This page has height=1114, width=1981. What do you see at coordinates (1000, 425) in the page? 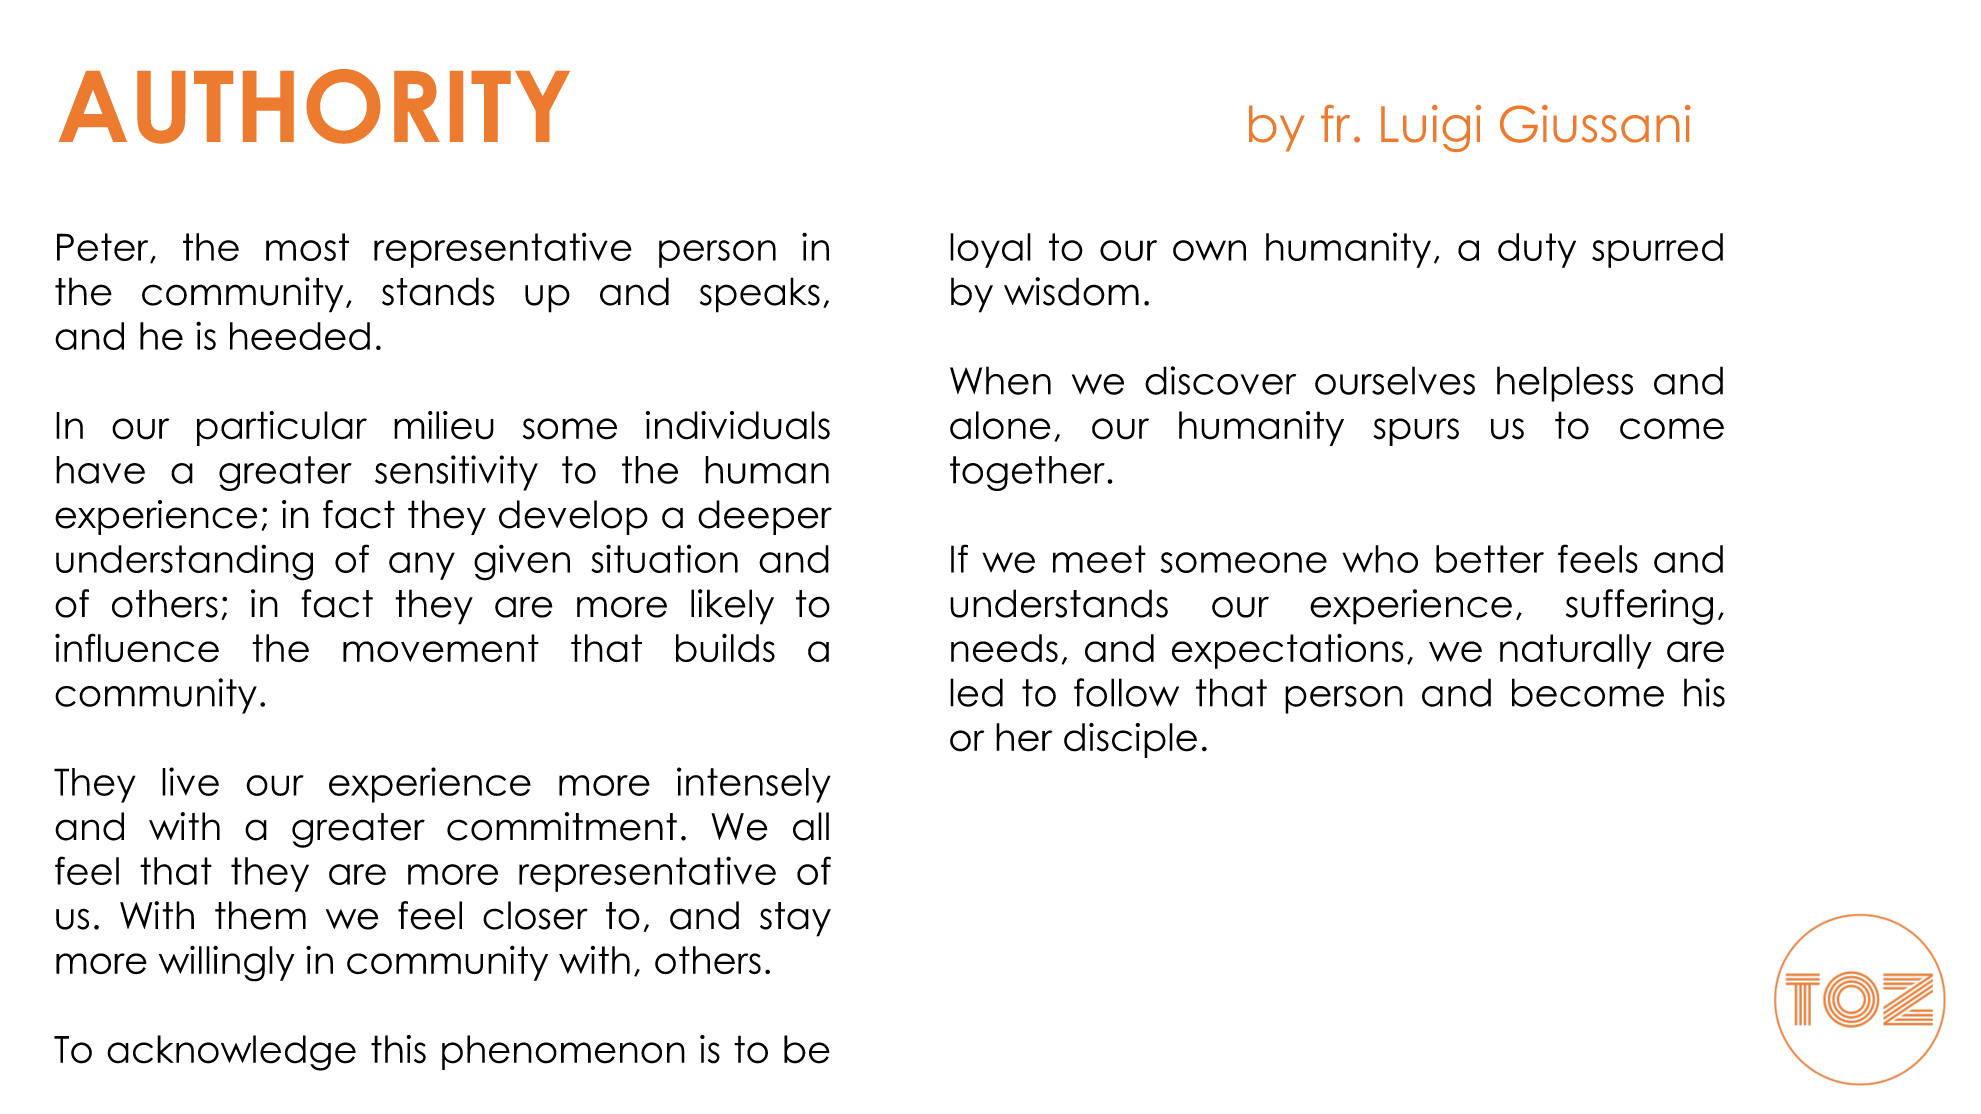
I see `alone` at bounding box center [1000, 425].
